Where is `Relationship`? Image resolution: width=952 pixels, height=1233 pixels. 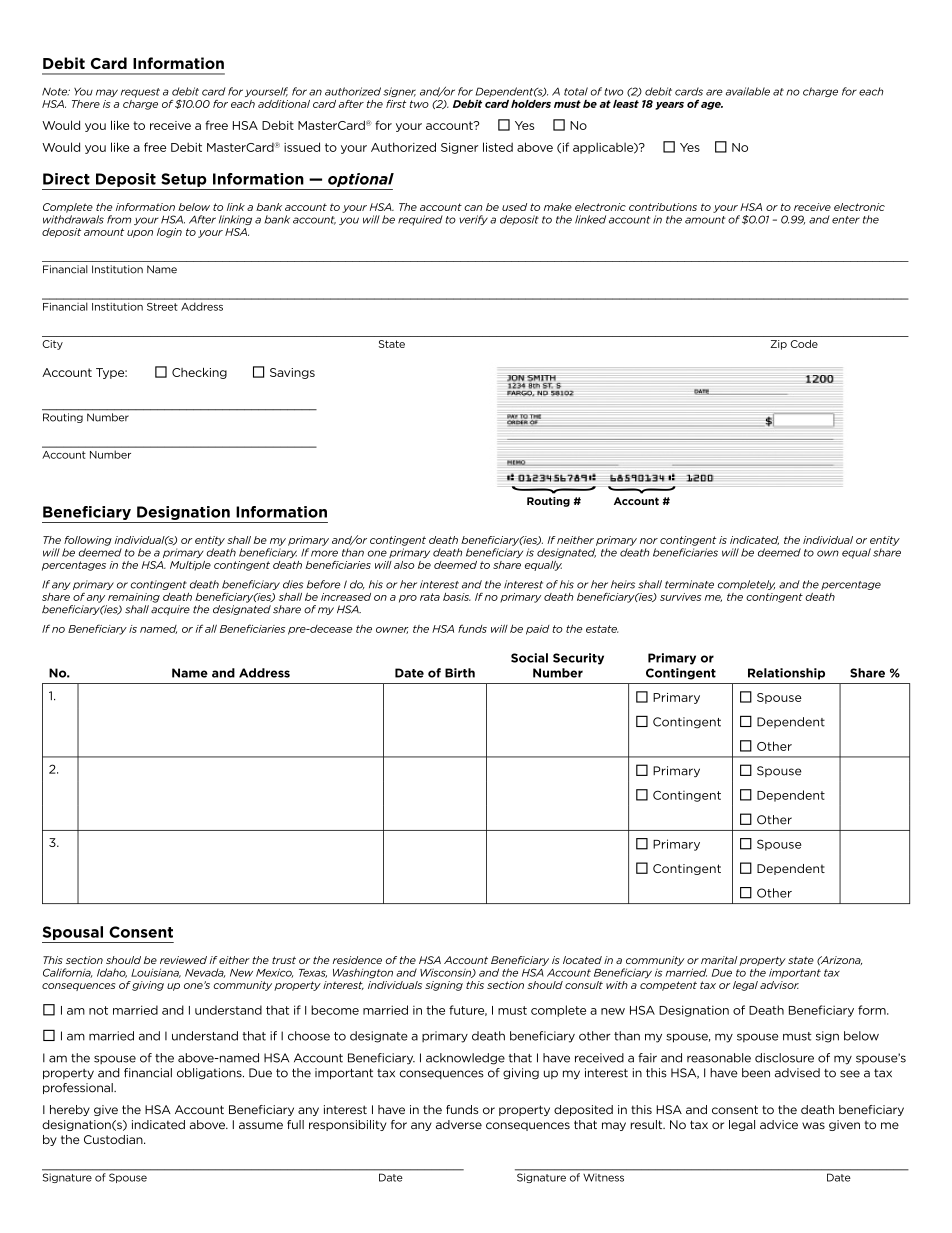 Relationship is located at coordinates (786, 674).
